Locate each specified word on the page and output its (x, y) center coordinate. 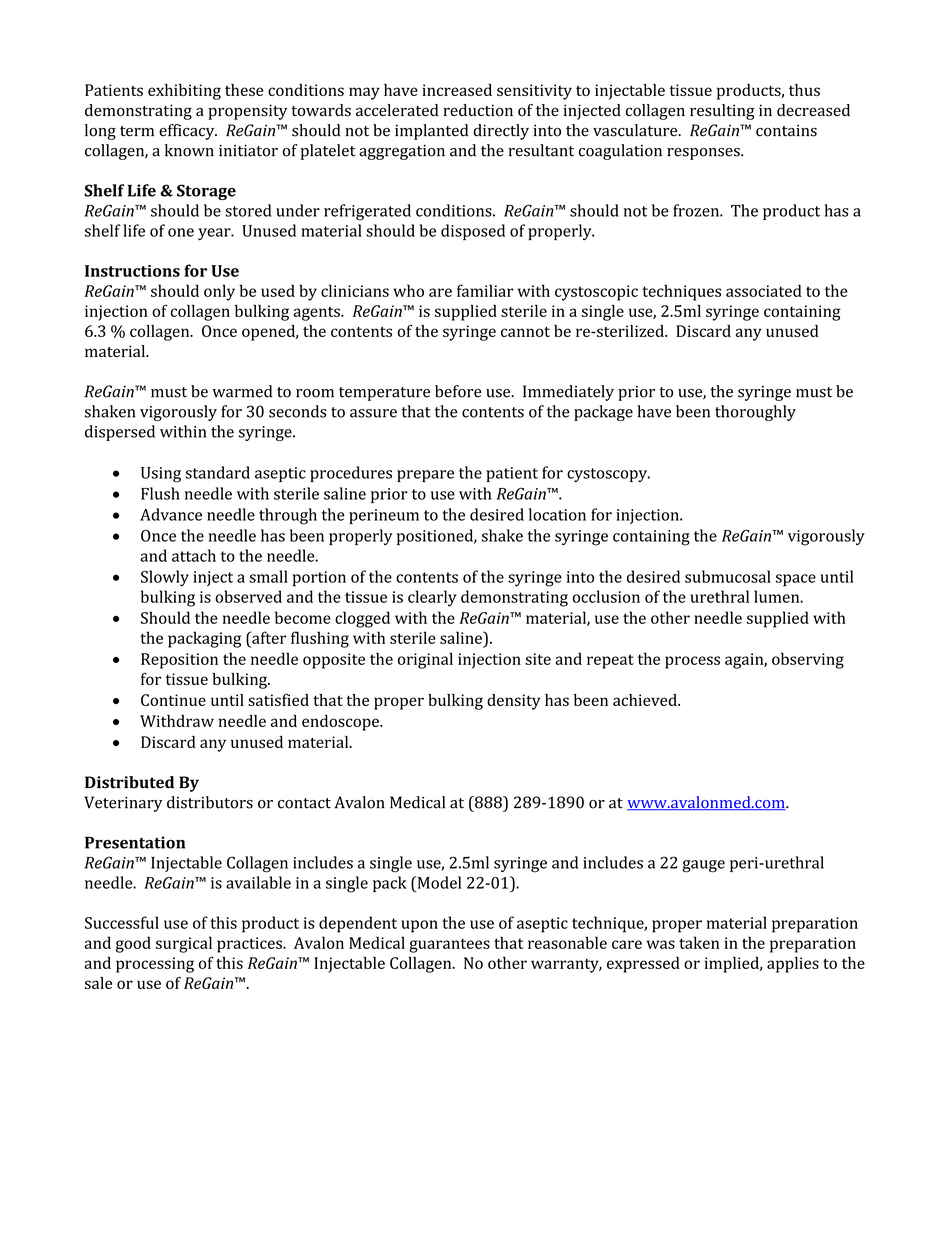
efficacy (188, 132)
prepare (425, 476)
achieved (646, 700)
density (514, 702)
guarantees (449, 945)
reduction (478, 110)
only (219, 292)
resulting (722, 112)
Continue (173, 700)
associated (764, 290)
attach (194, 555)
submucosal (728, 576)
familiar (485, 290)
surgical (184, 944)
